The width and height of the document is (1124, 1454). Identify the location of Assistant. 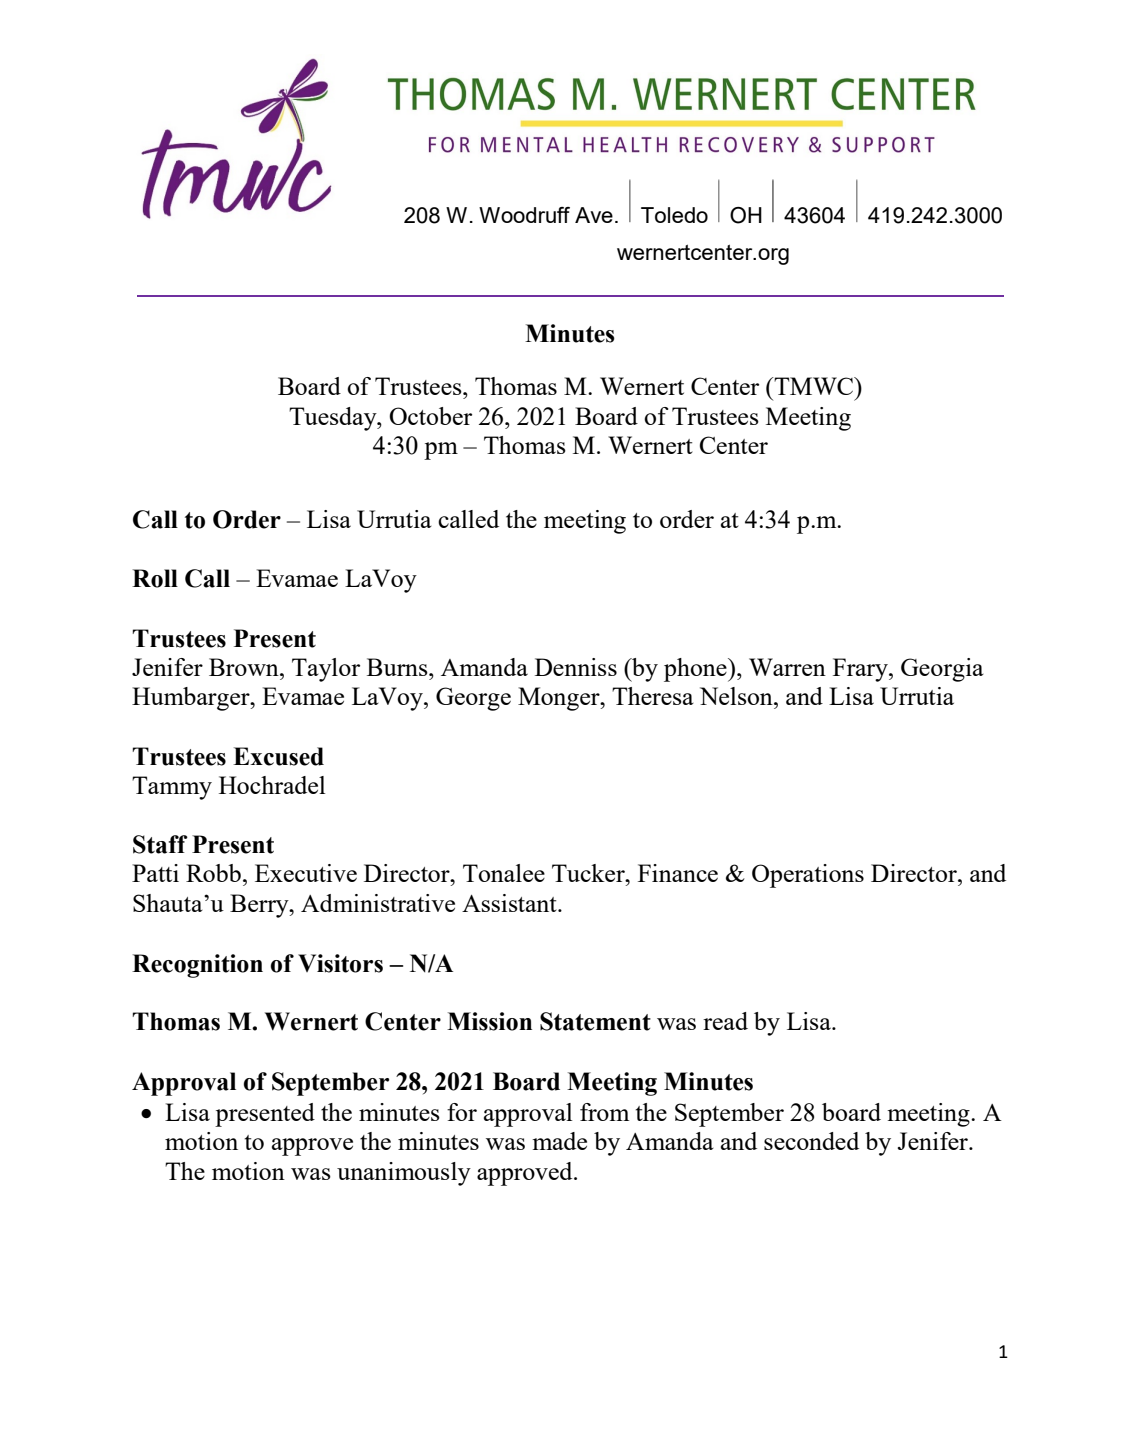
(510, 903).
